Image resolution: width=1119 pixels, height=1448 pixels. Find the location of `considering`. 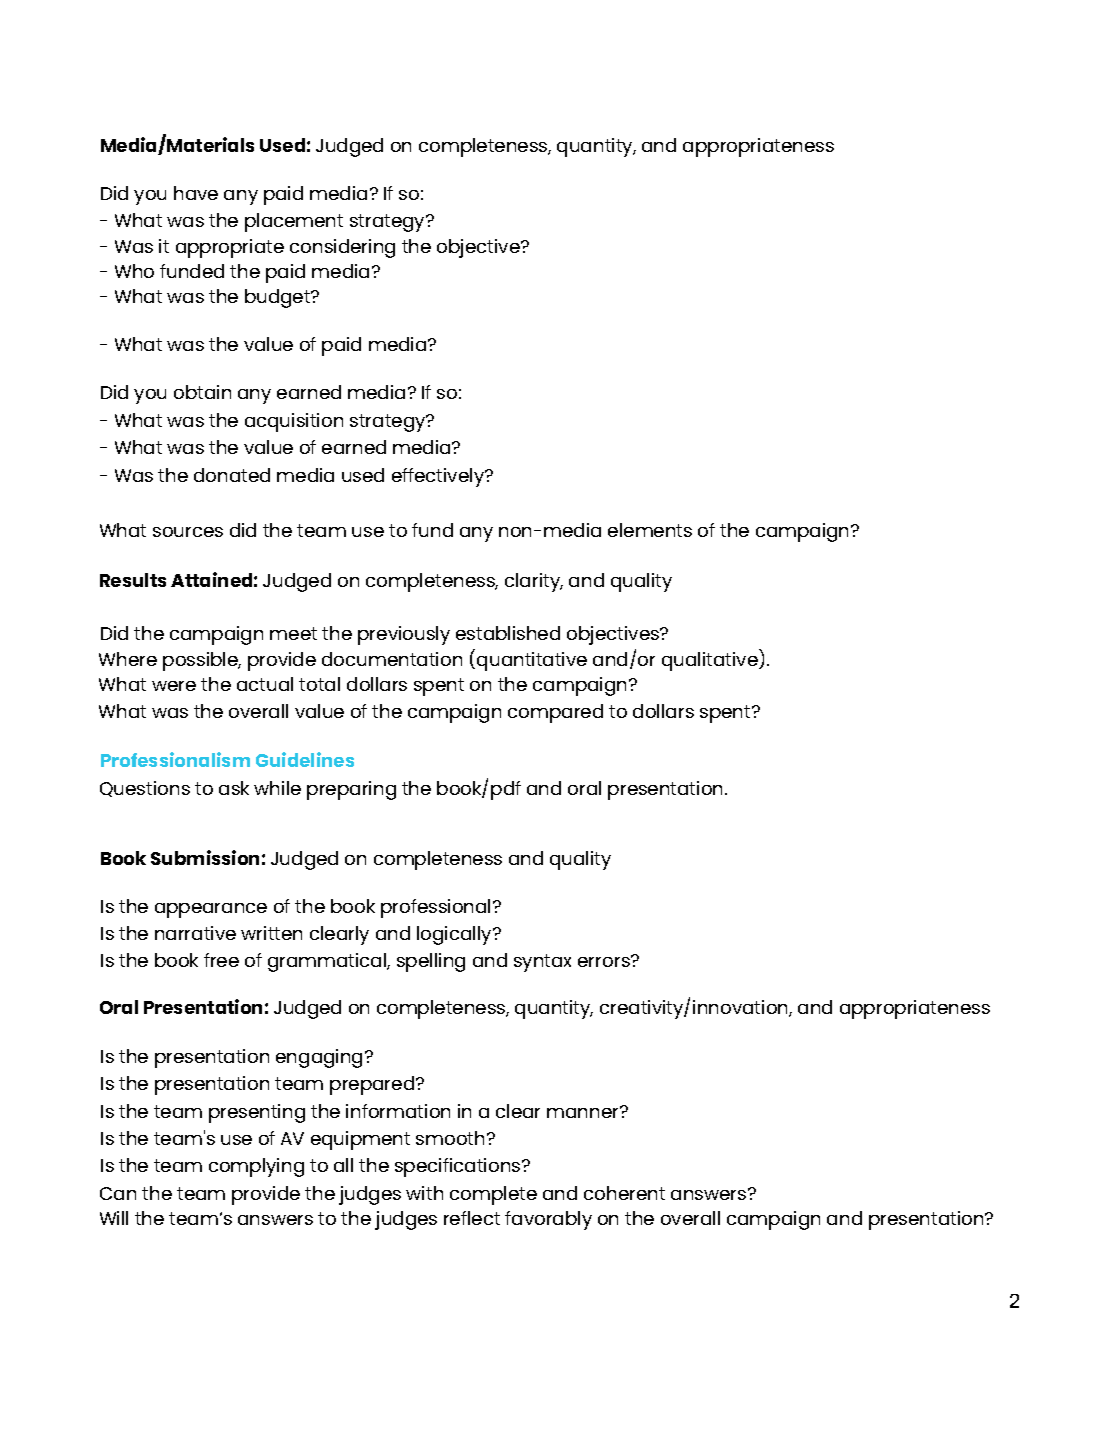

considering is located at coordinates (342, 248).
